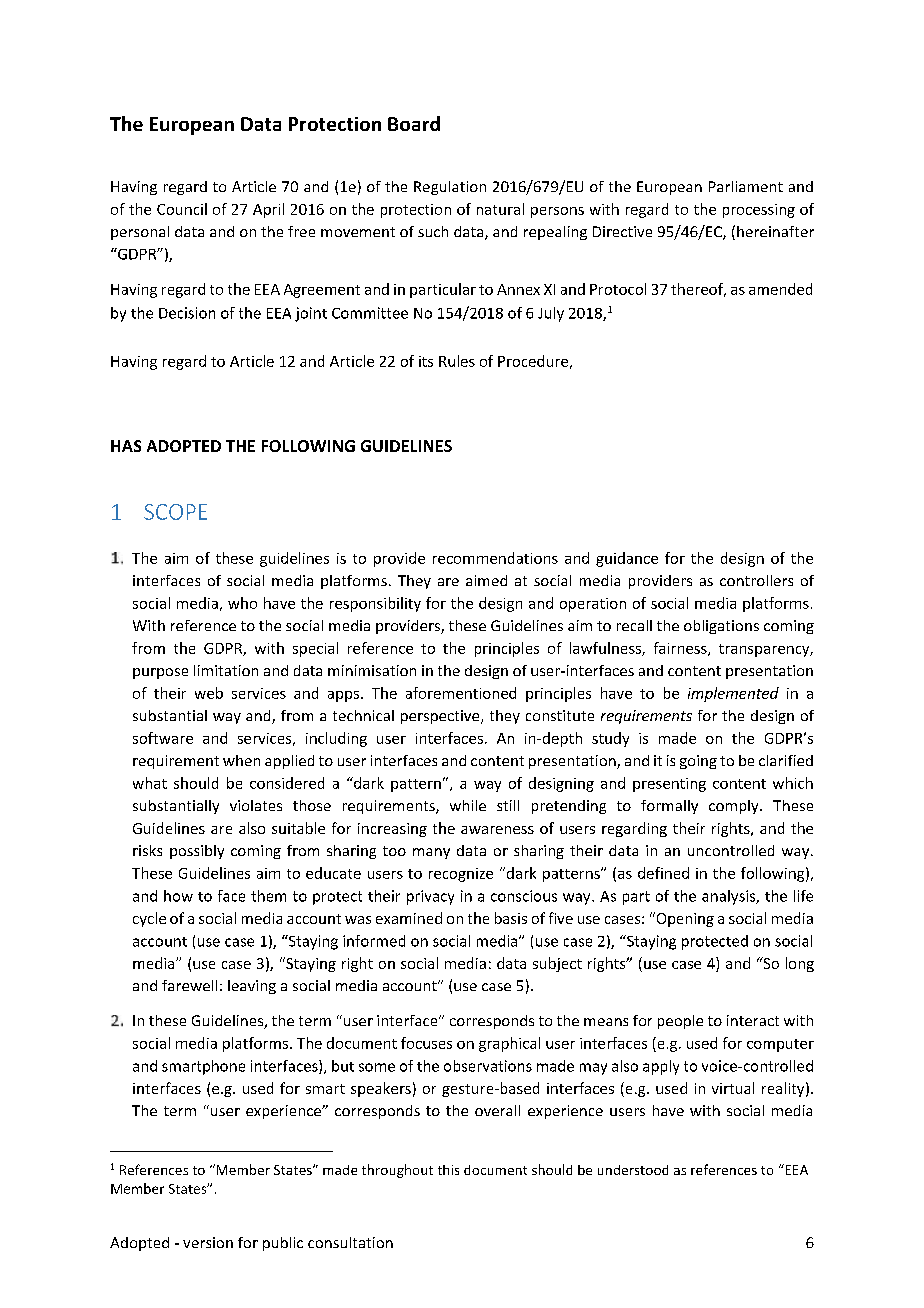 This screenshot has width=924, height=1308. What do you see at coordinates (756, 580) in the screenshot?
I see `controllers` at bounding box center [756, 580].
